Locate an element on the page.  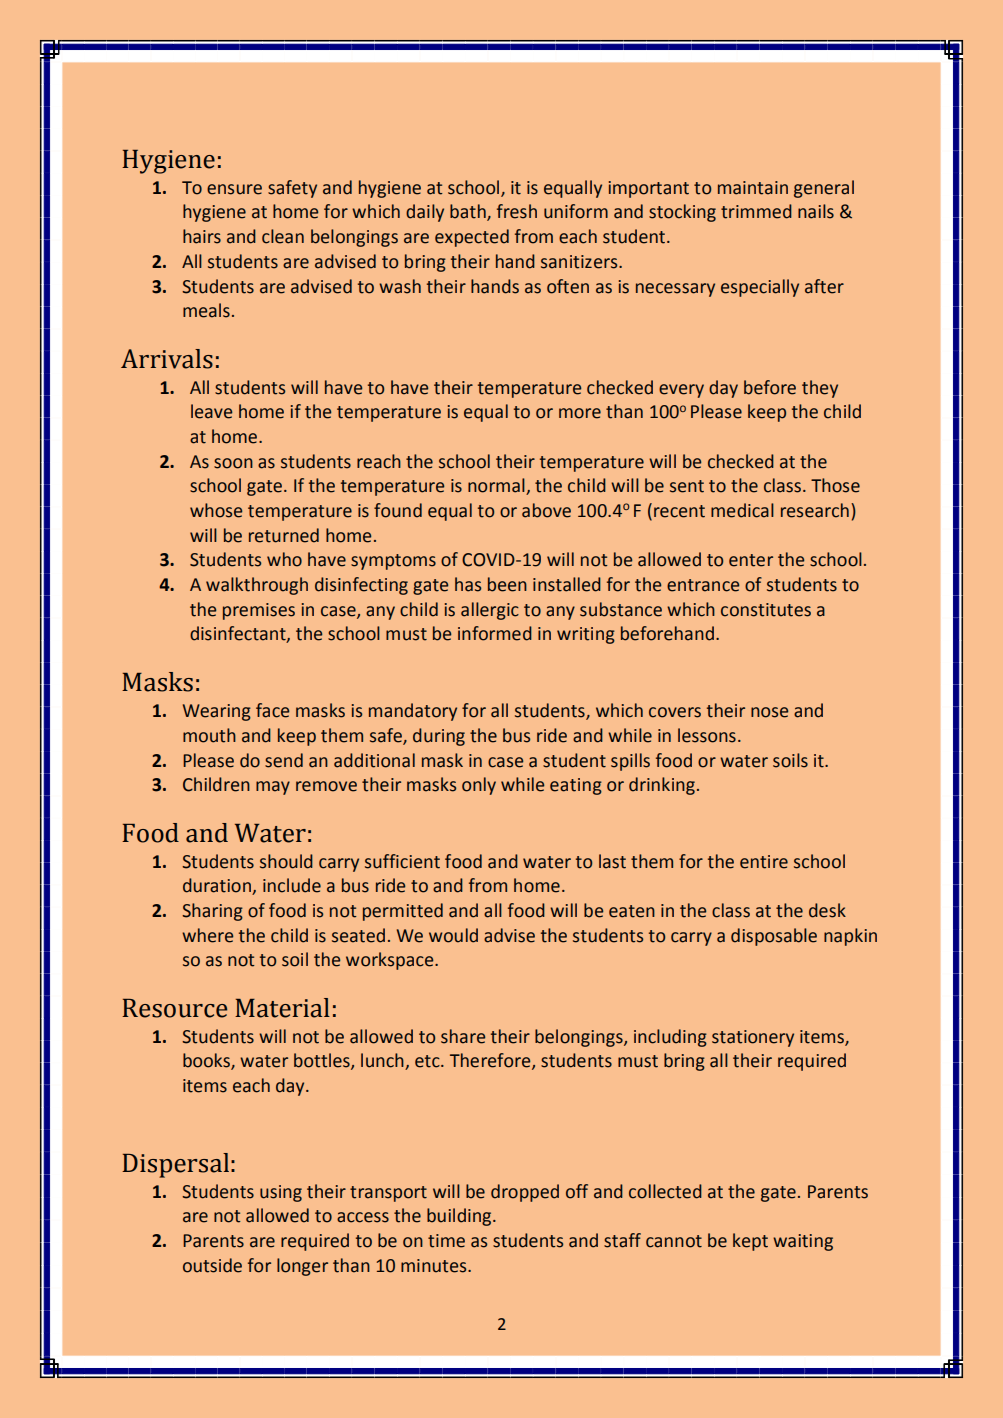
face is located at coordinates (272, 710).
